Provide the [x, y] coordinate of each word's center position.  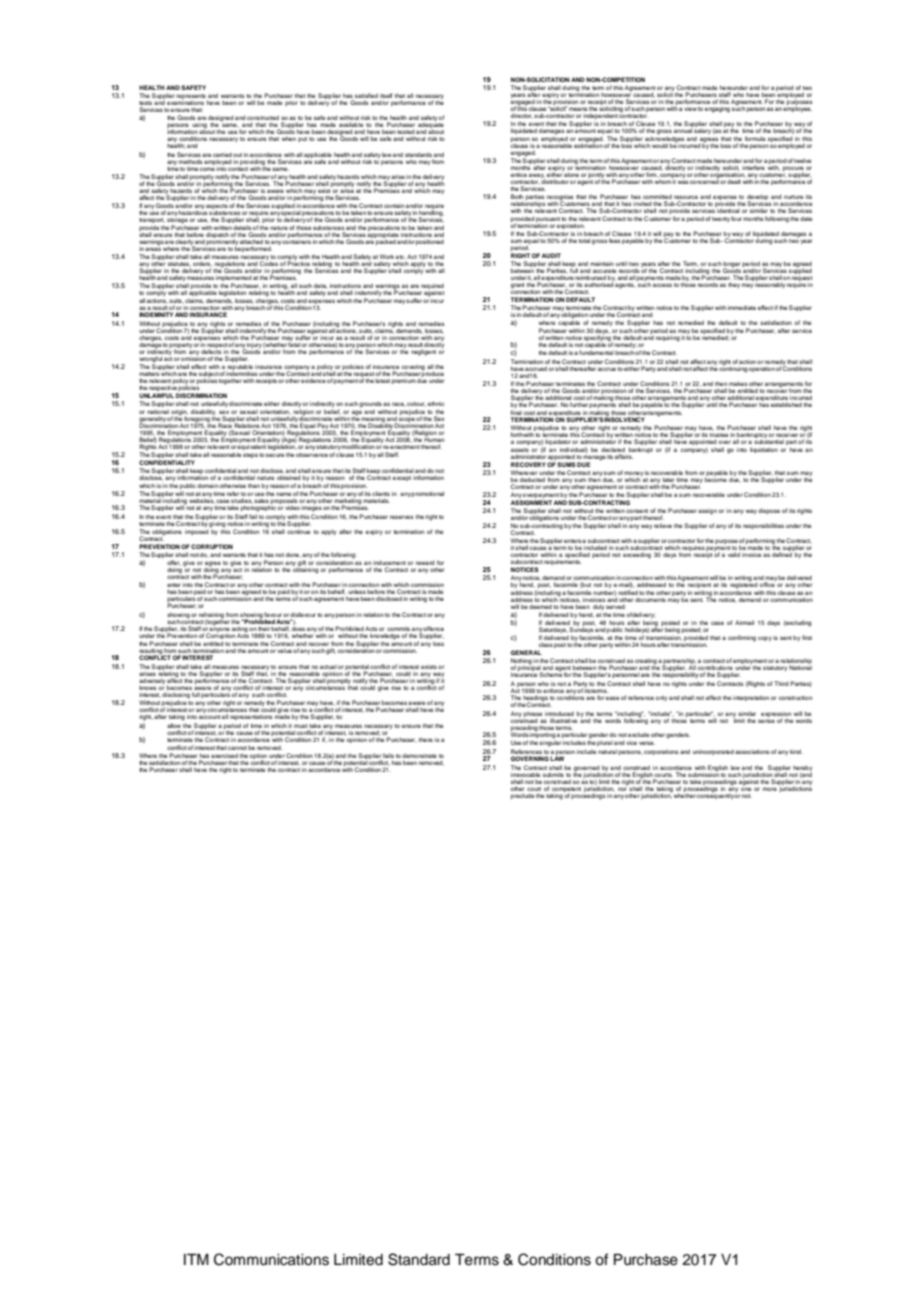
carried [222, 155]
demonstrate [419, 756]
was [683, 181]
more [770, 789]
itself [386, 95]
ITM [196, 1259]
